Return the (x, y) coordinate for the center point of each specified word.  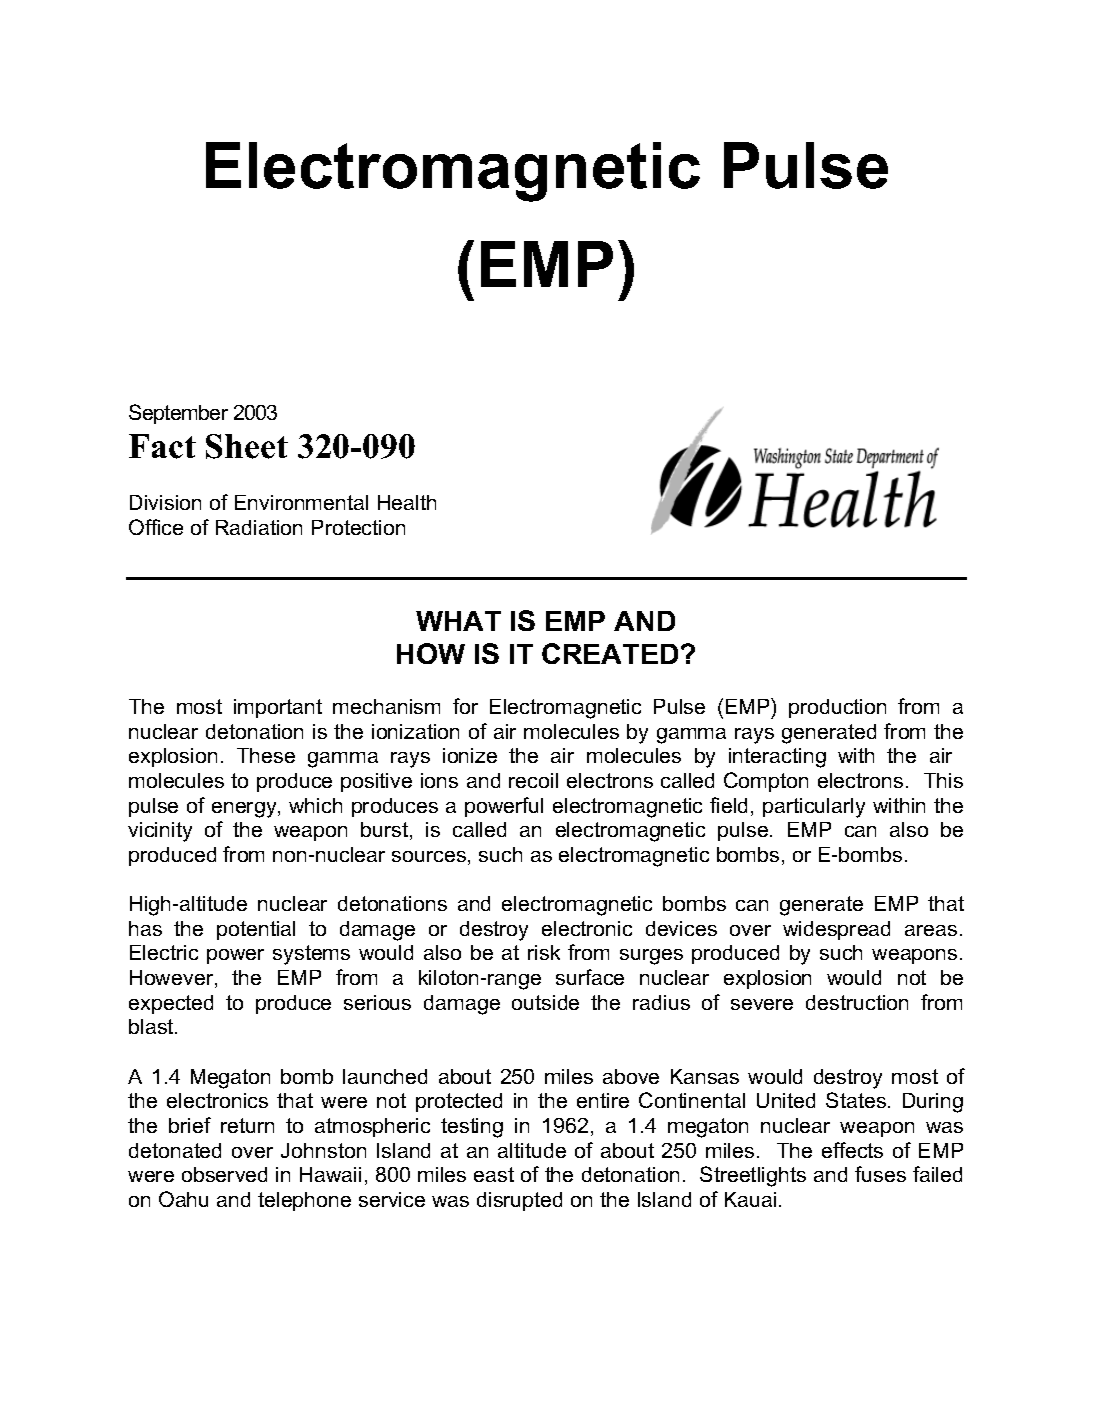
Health (407, 502)
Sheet (247, 446)
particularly (814, 808)
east (494, 1174)
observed (224, 1174)
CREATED (610, 653)
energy (245, 810)
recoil (533, 780)
